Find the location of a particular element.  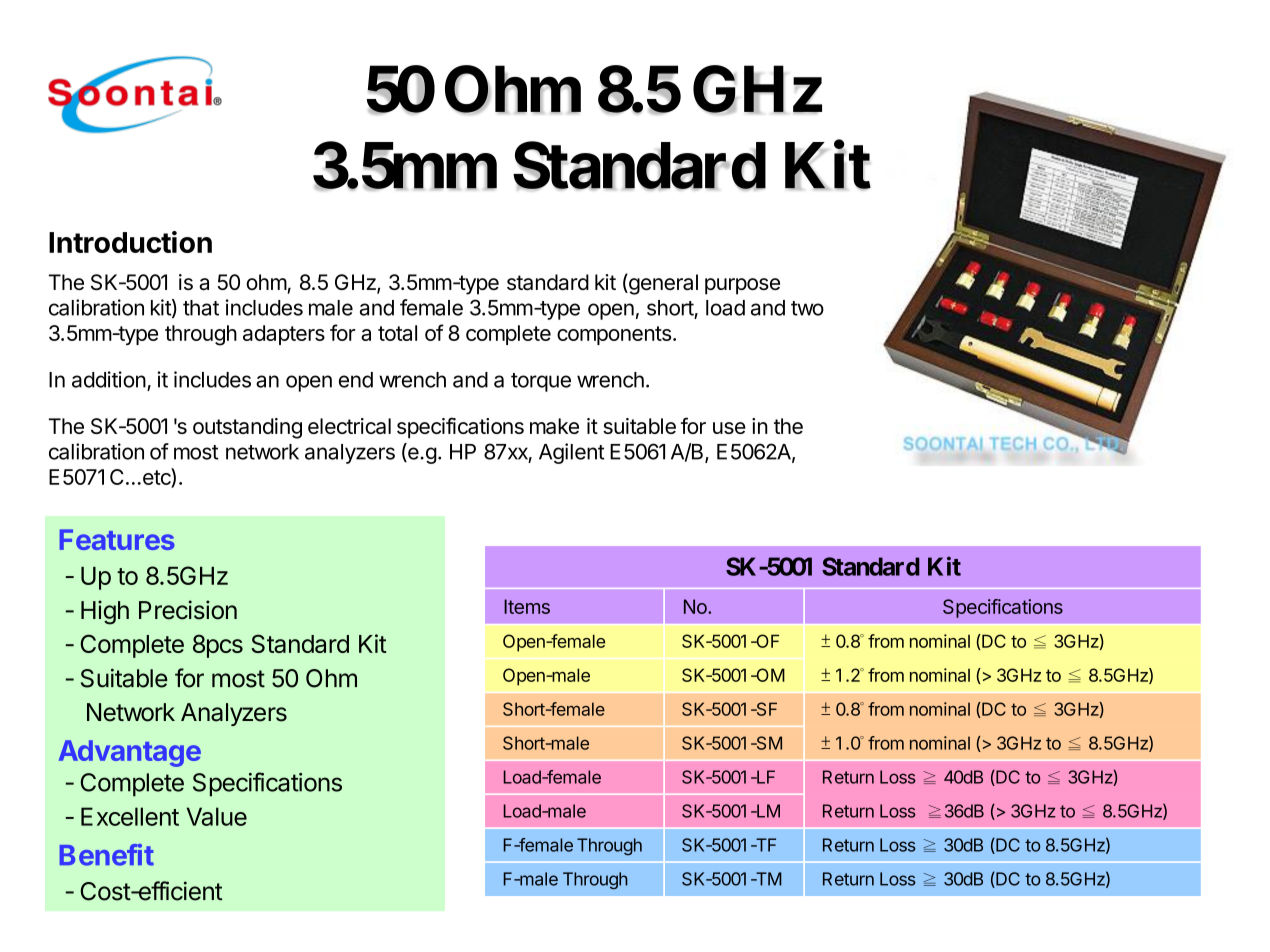

Precision is located at coordinates (188, 610).
